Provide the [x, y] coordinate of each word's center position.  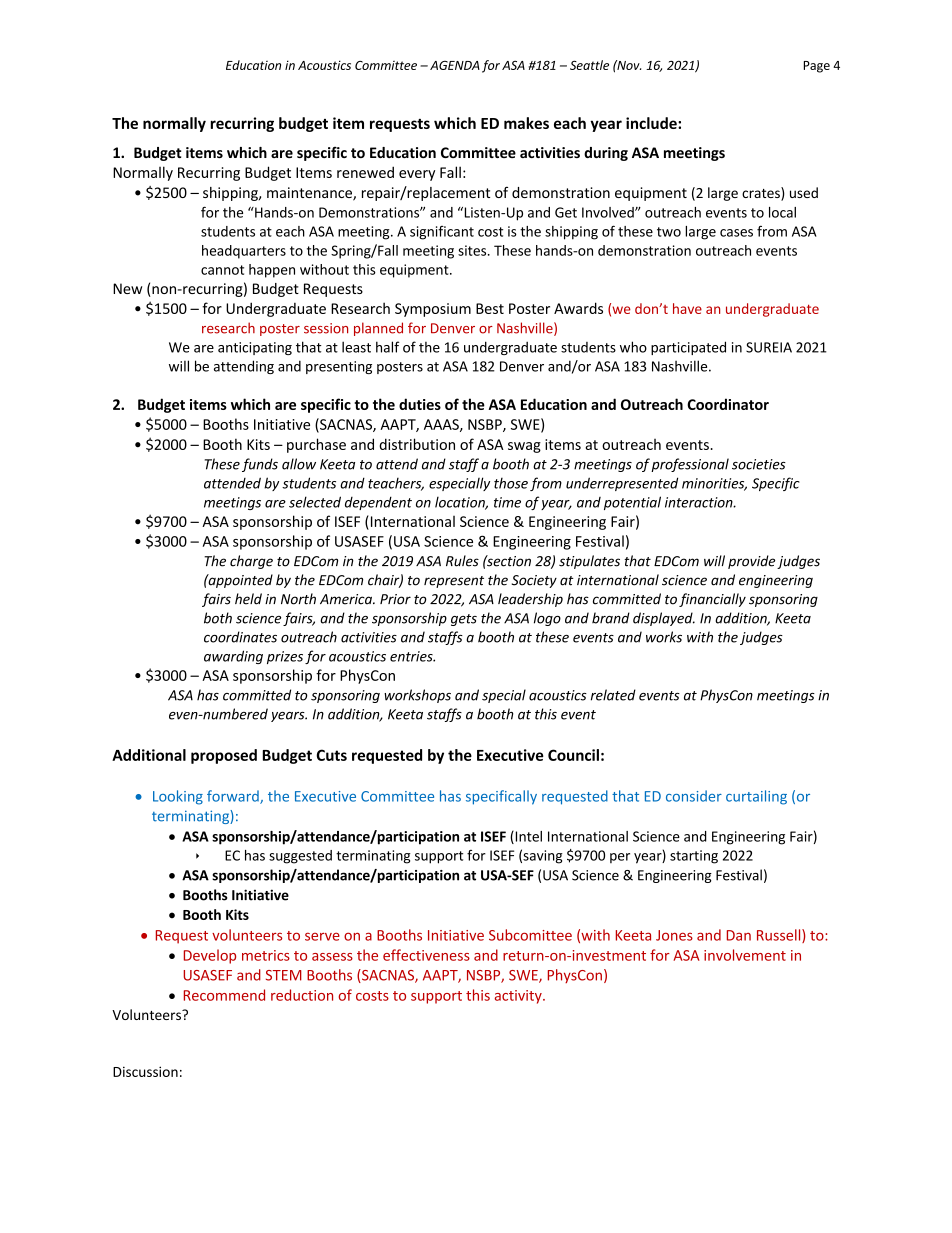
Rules [462, 561]
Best [490, 308]
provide [751, 562]
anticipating [255, 348]
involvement [745, 955]
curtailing [756, 797]
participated [688, 348]
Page [817, 67]
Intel [527, 837]
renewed [365, 172]
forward [234, 797]
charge [251, 562]
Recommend [224, 995]
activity [519, 997]
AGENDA [455, 65]
